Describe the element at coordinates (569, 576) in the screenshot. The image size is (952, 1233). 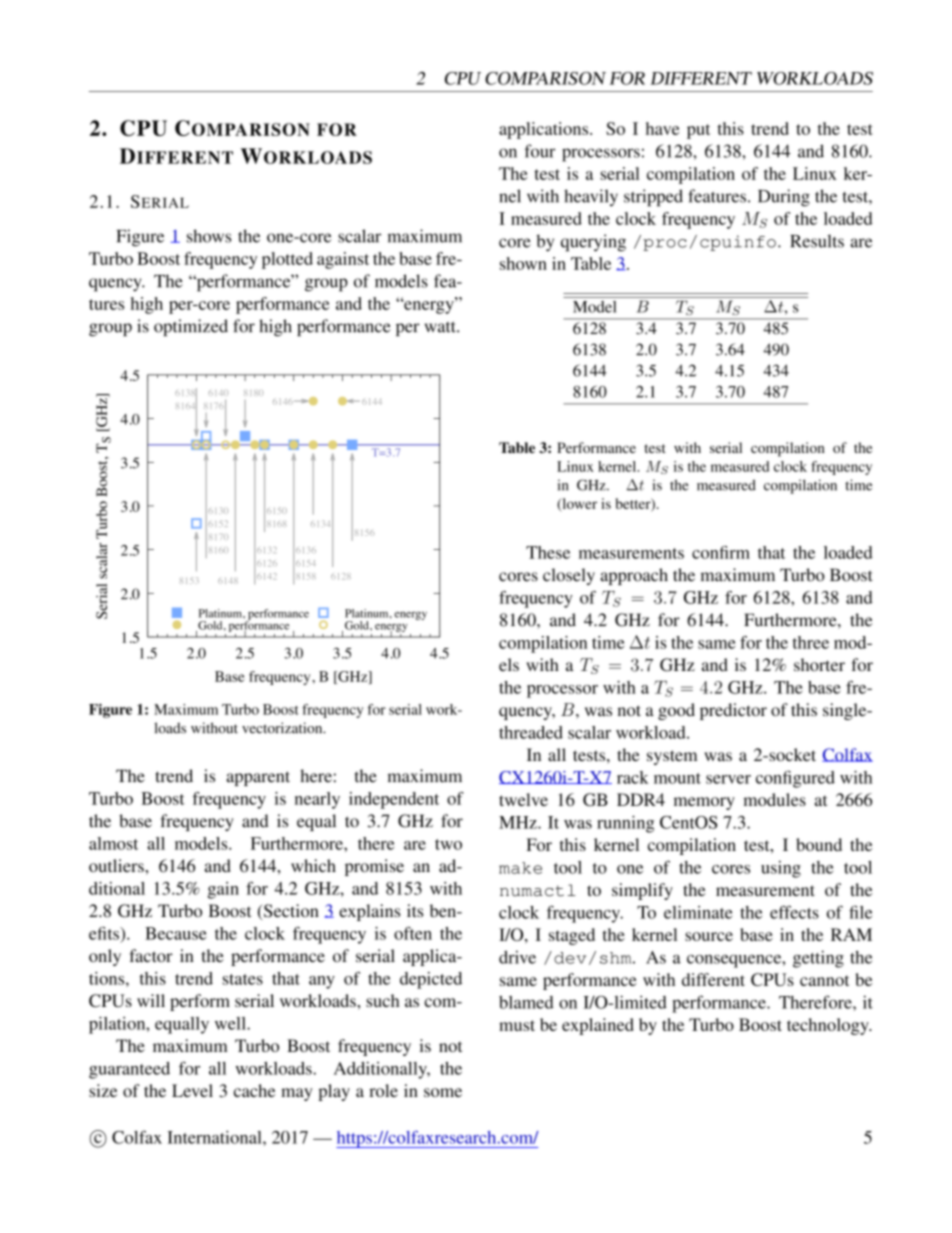
I see `closely` at that location.
